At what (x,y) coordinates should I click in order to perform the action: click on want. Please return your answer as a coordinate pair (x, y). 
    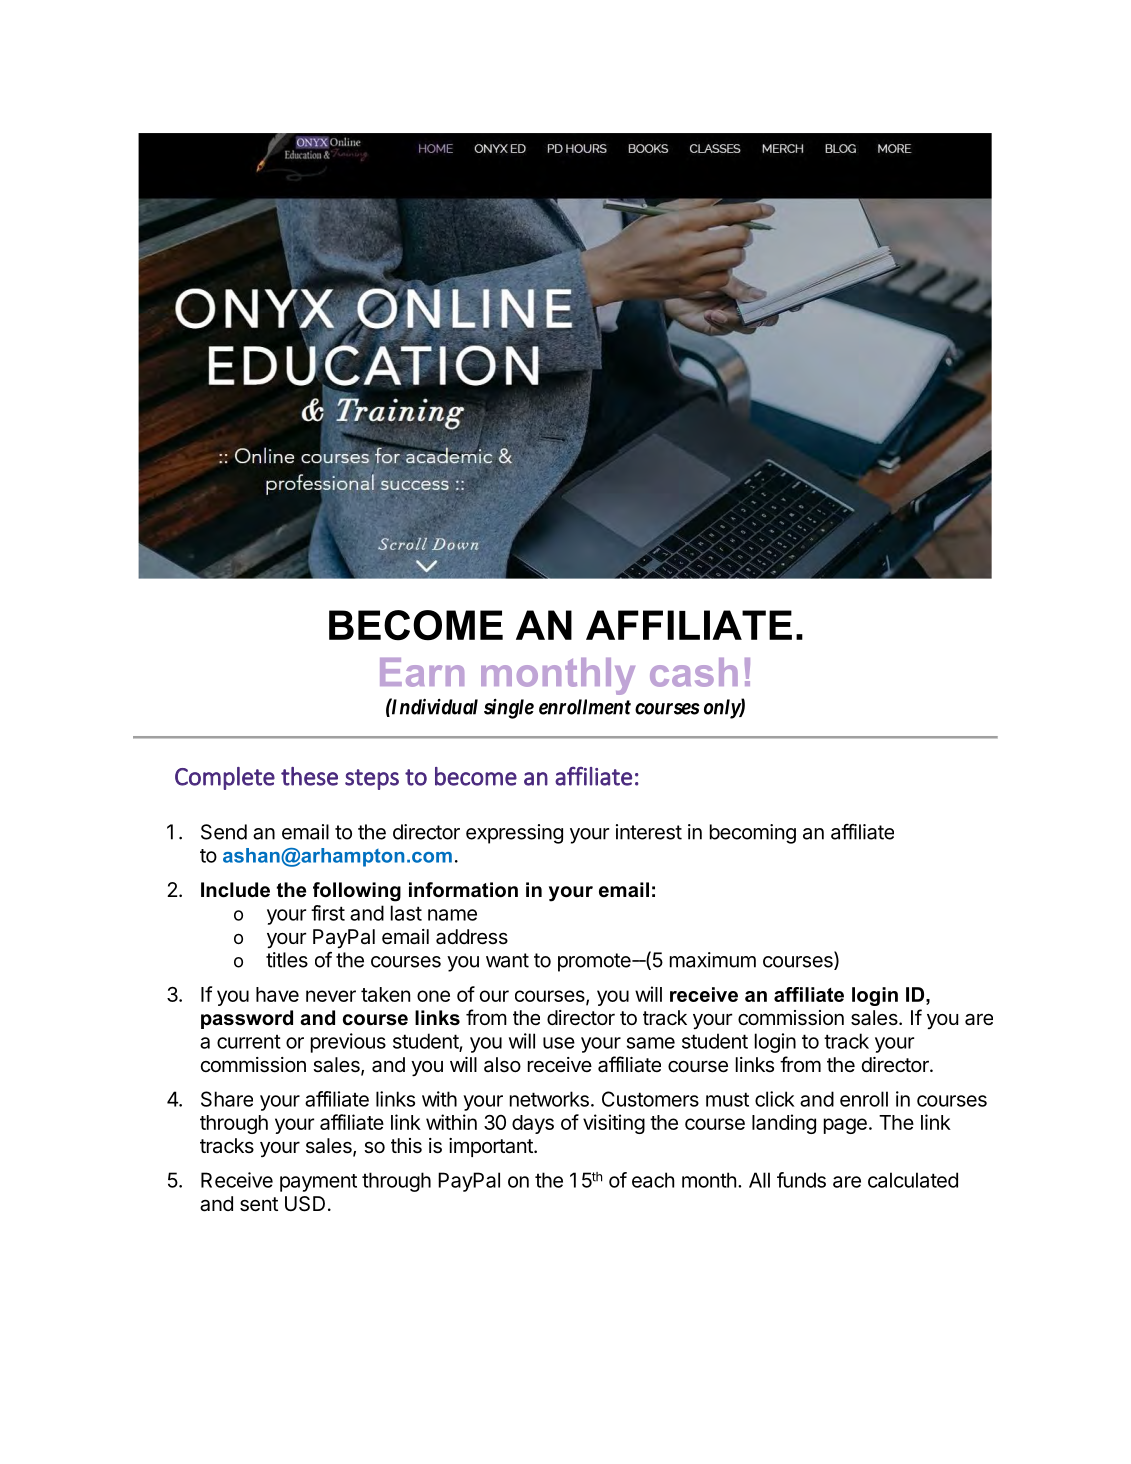
    Looking at the image, I should click on (507, 960).
